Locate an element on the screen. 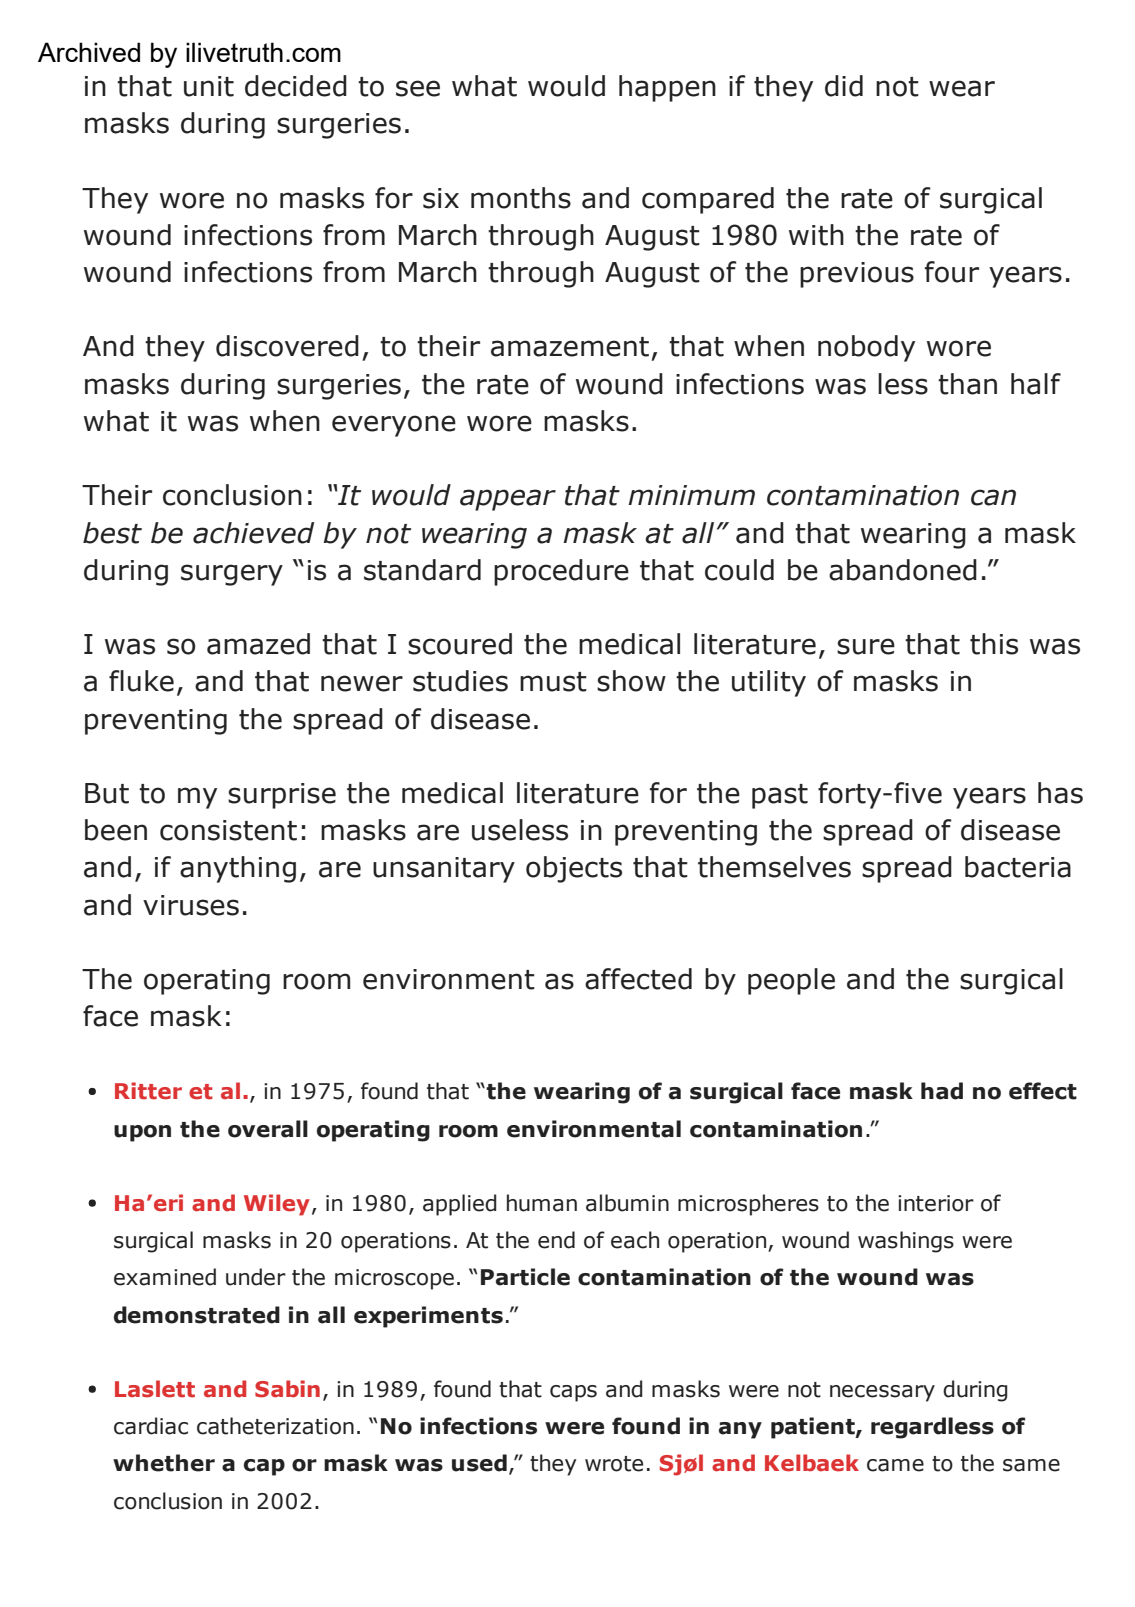 Image resolution: width=1135 pixels, height=1607 pixels. happen is located at coordinates (667, 88).
